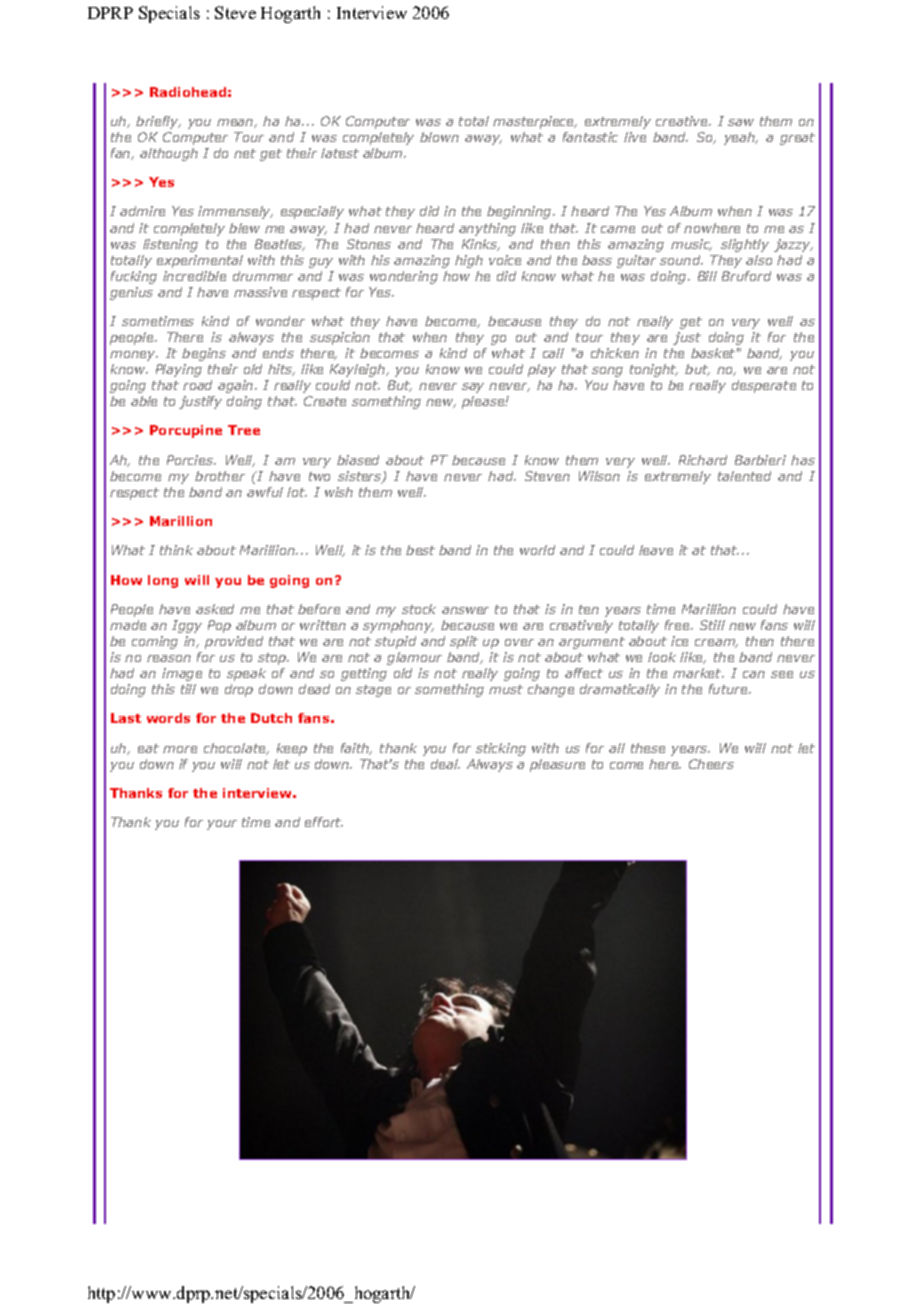 The image size is (924, 1308). What do you see at coordinates (744, 476) in the page?
I see `talented` at bounding box center [744, 476].
